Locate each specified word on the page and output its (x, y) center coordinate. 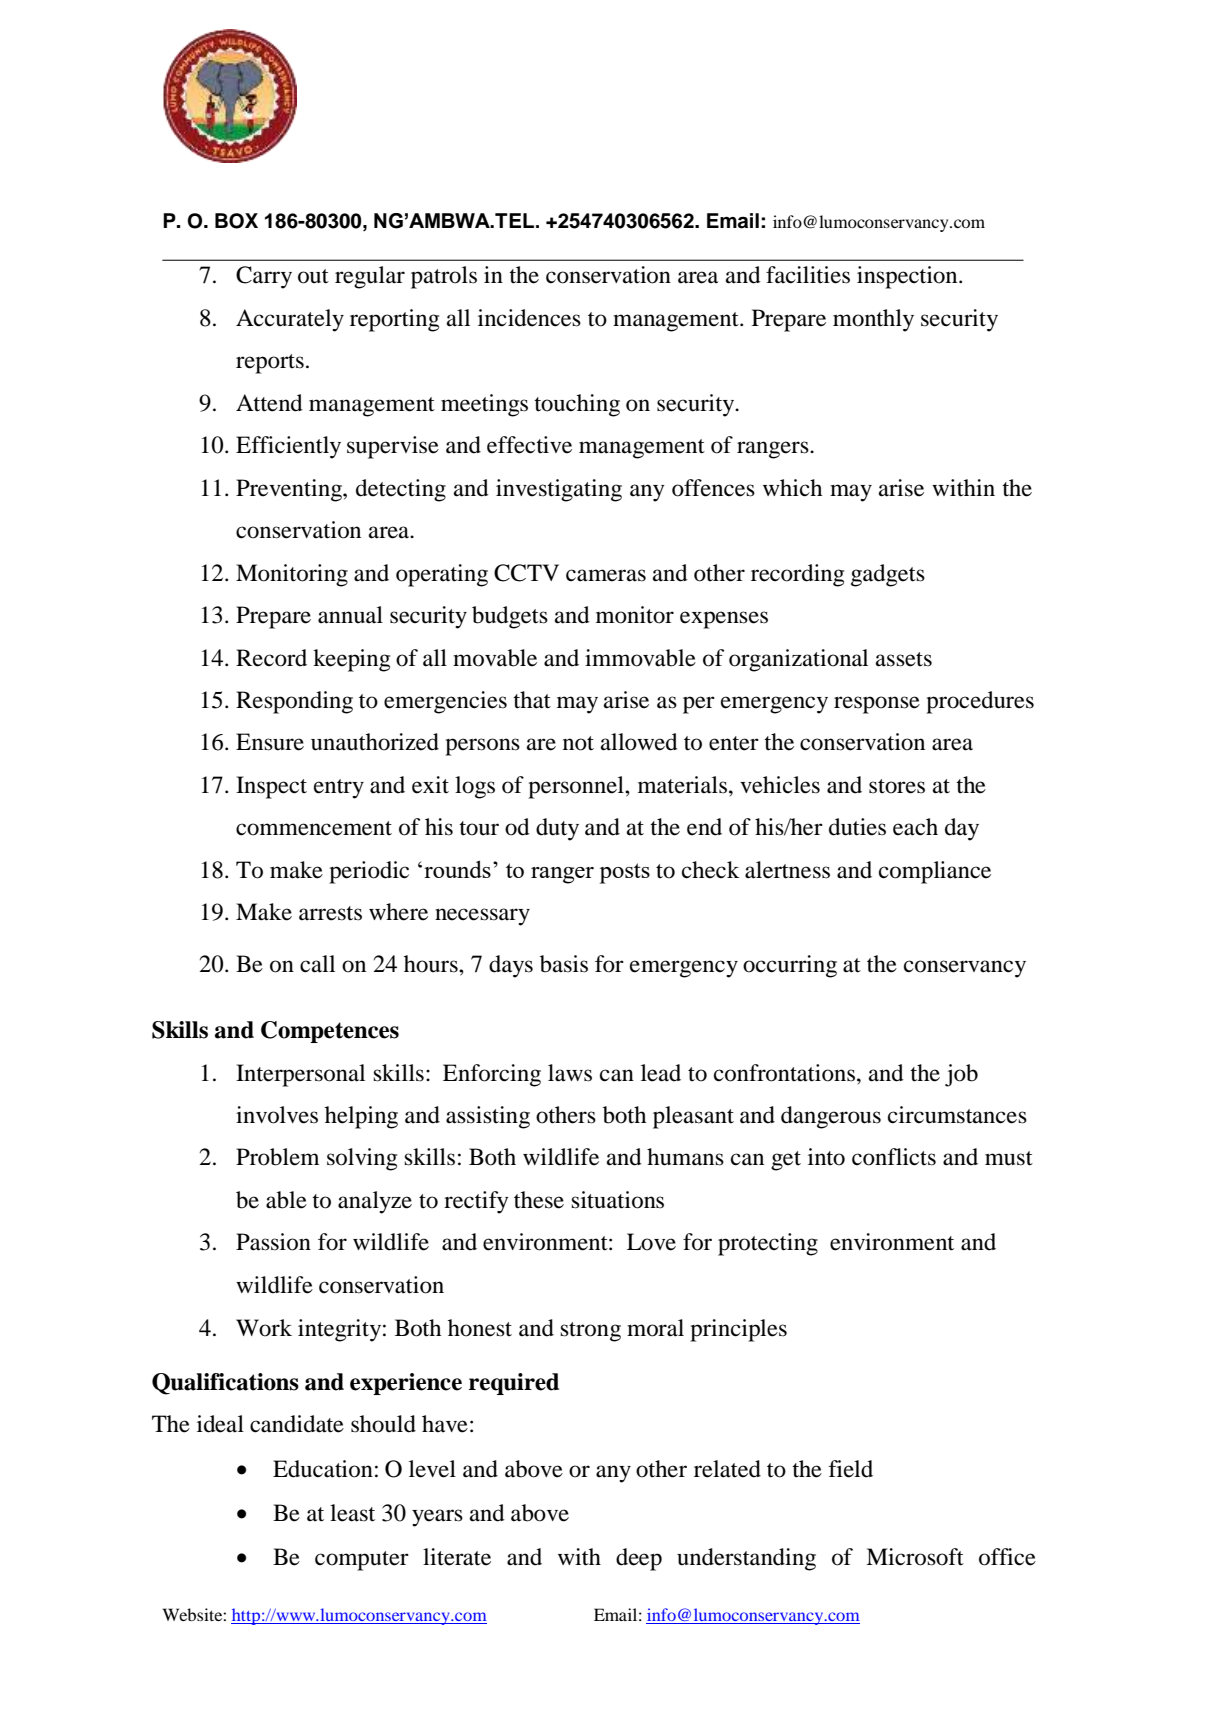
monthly (873, 320)
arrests (330, 913)
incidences (529, 318)
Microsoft (915, 1557)
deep (639, 1559)
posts (625, 873)
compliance (935, 872)
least (352, 1513)
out (313, 276)
